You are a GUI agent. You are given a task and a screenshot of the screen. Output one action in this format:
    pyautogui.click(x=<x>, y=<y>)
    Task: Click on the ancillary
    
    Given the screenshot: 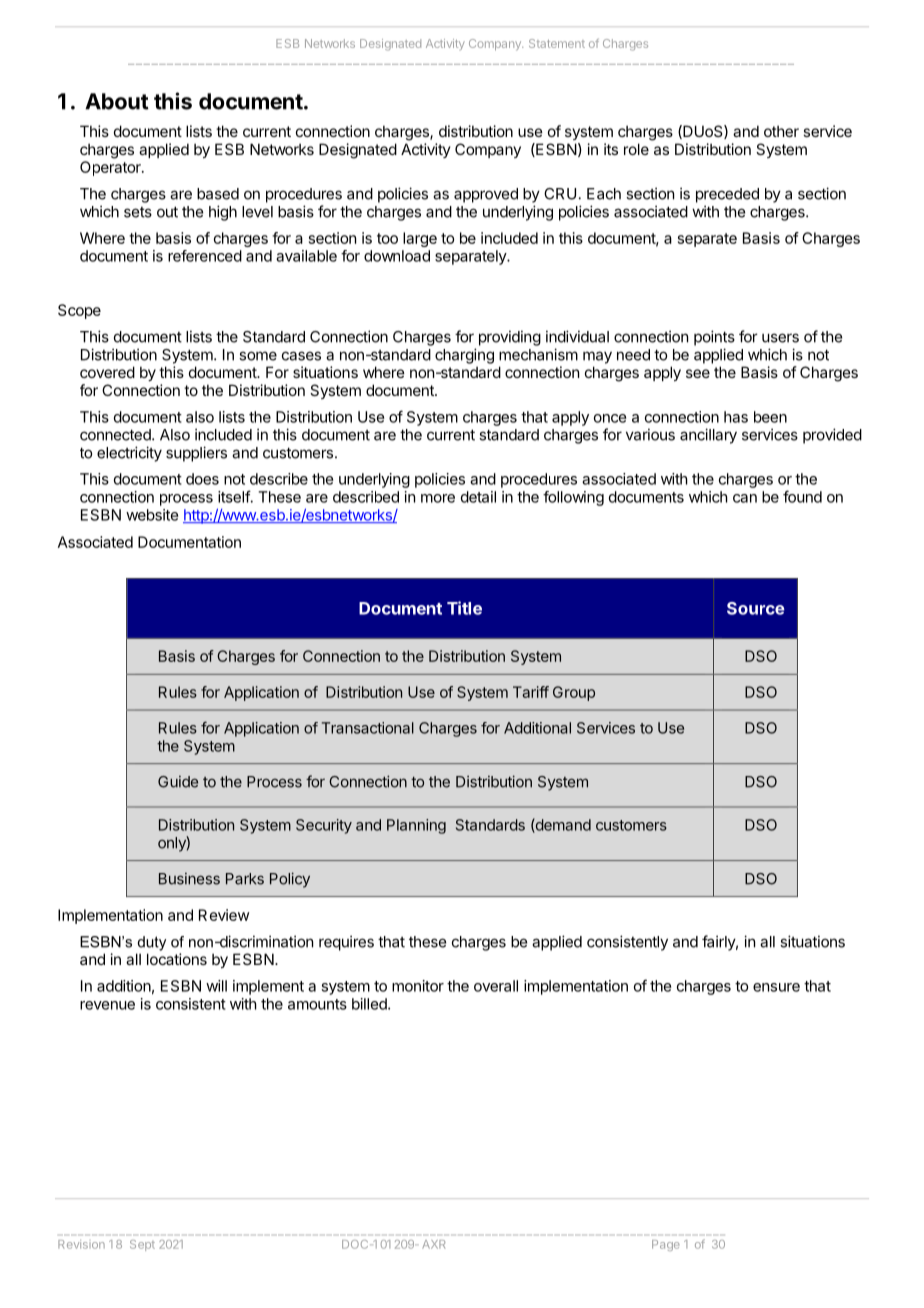 What is the action you would take?
    pyautogui.click(x=708, y=436)
